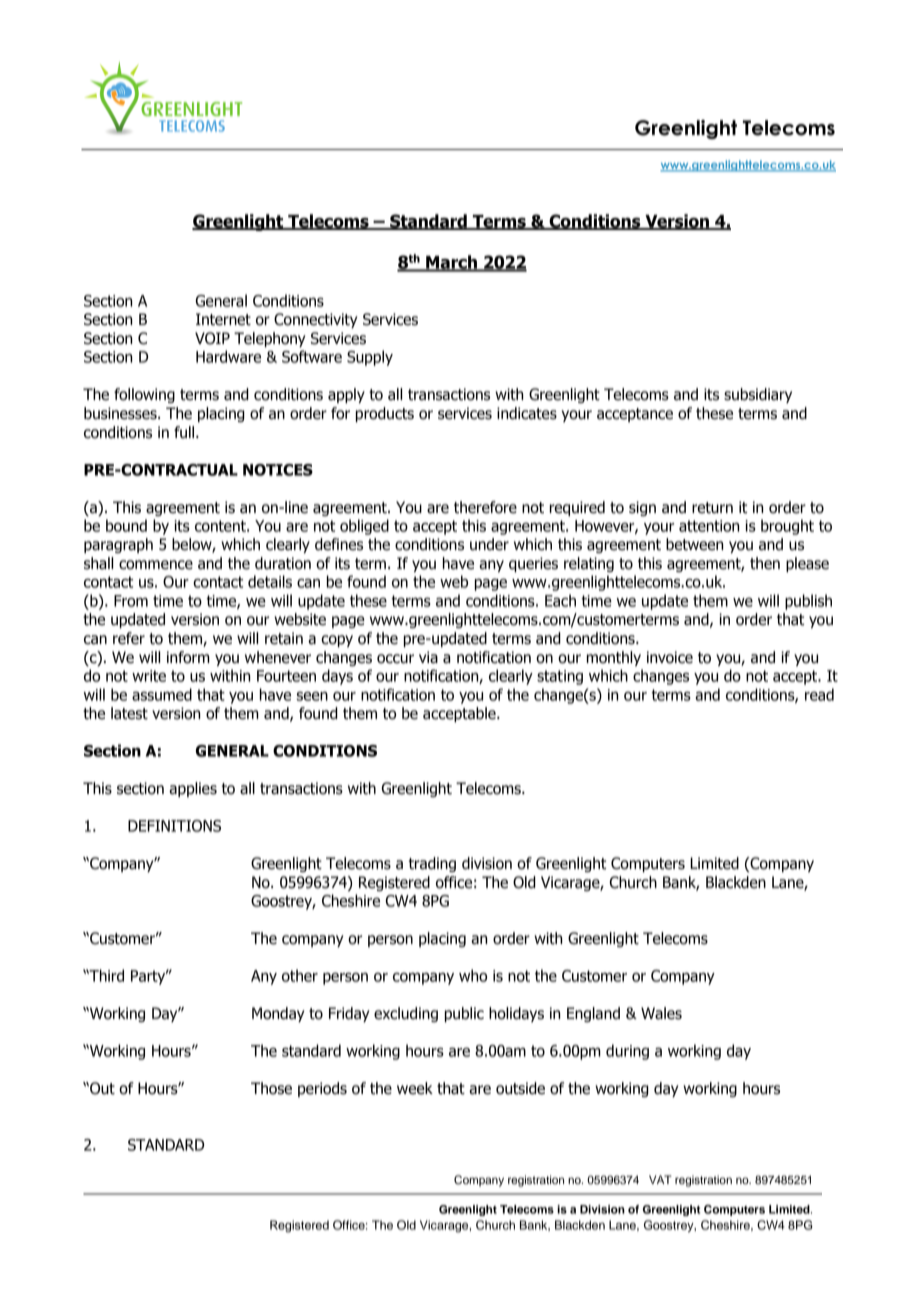  What do you see at coordinates (485, 507) in the document?
I see `therefore` at bounding box center [485, 507].
